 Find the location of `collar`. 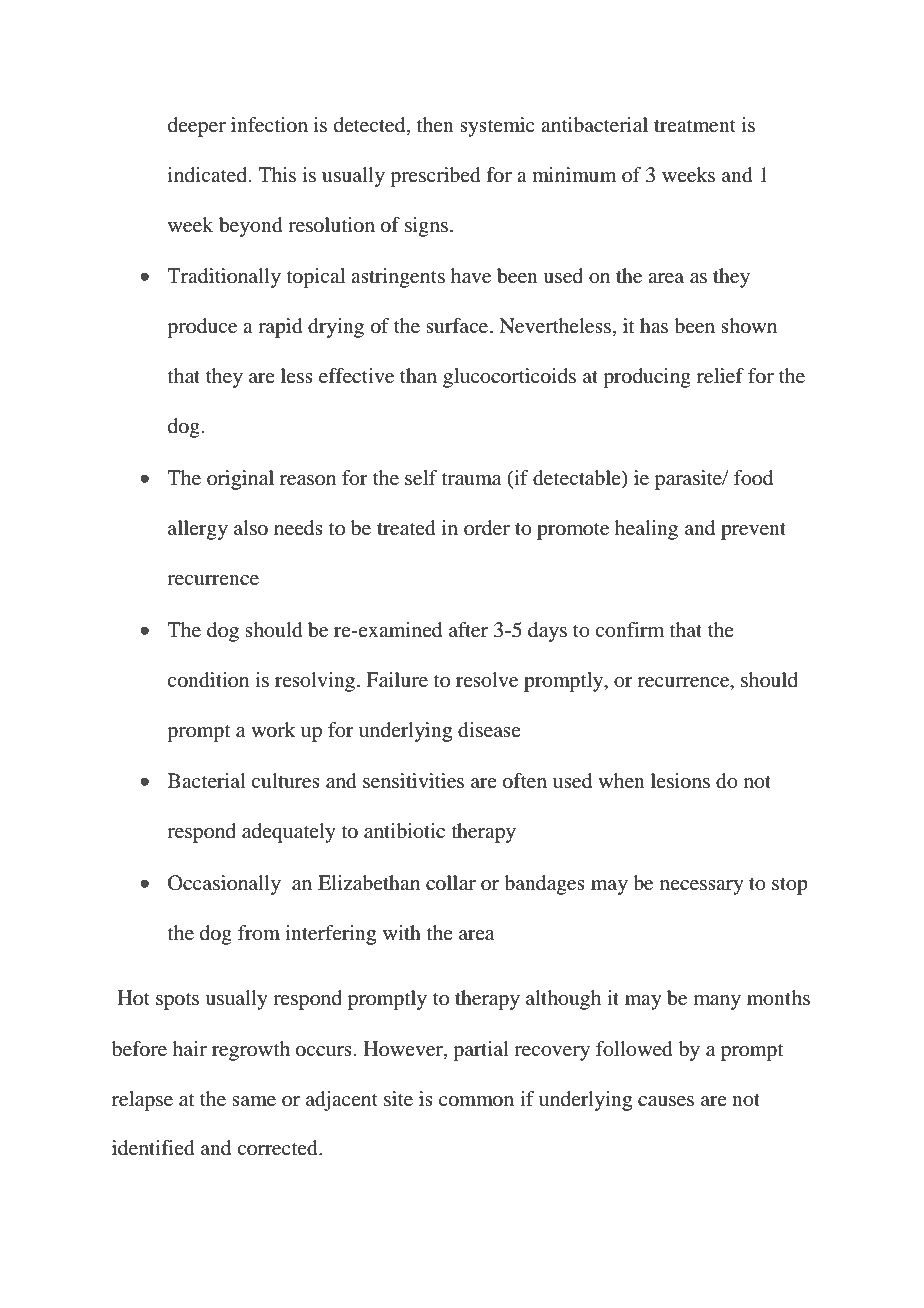

collar is located at coordinates (451, 883).
